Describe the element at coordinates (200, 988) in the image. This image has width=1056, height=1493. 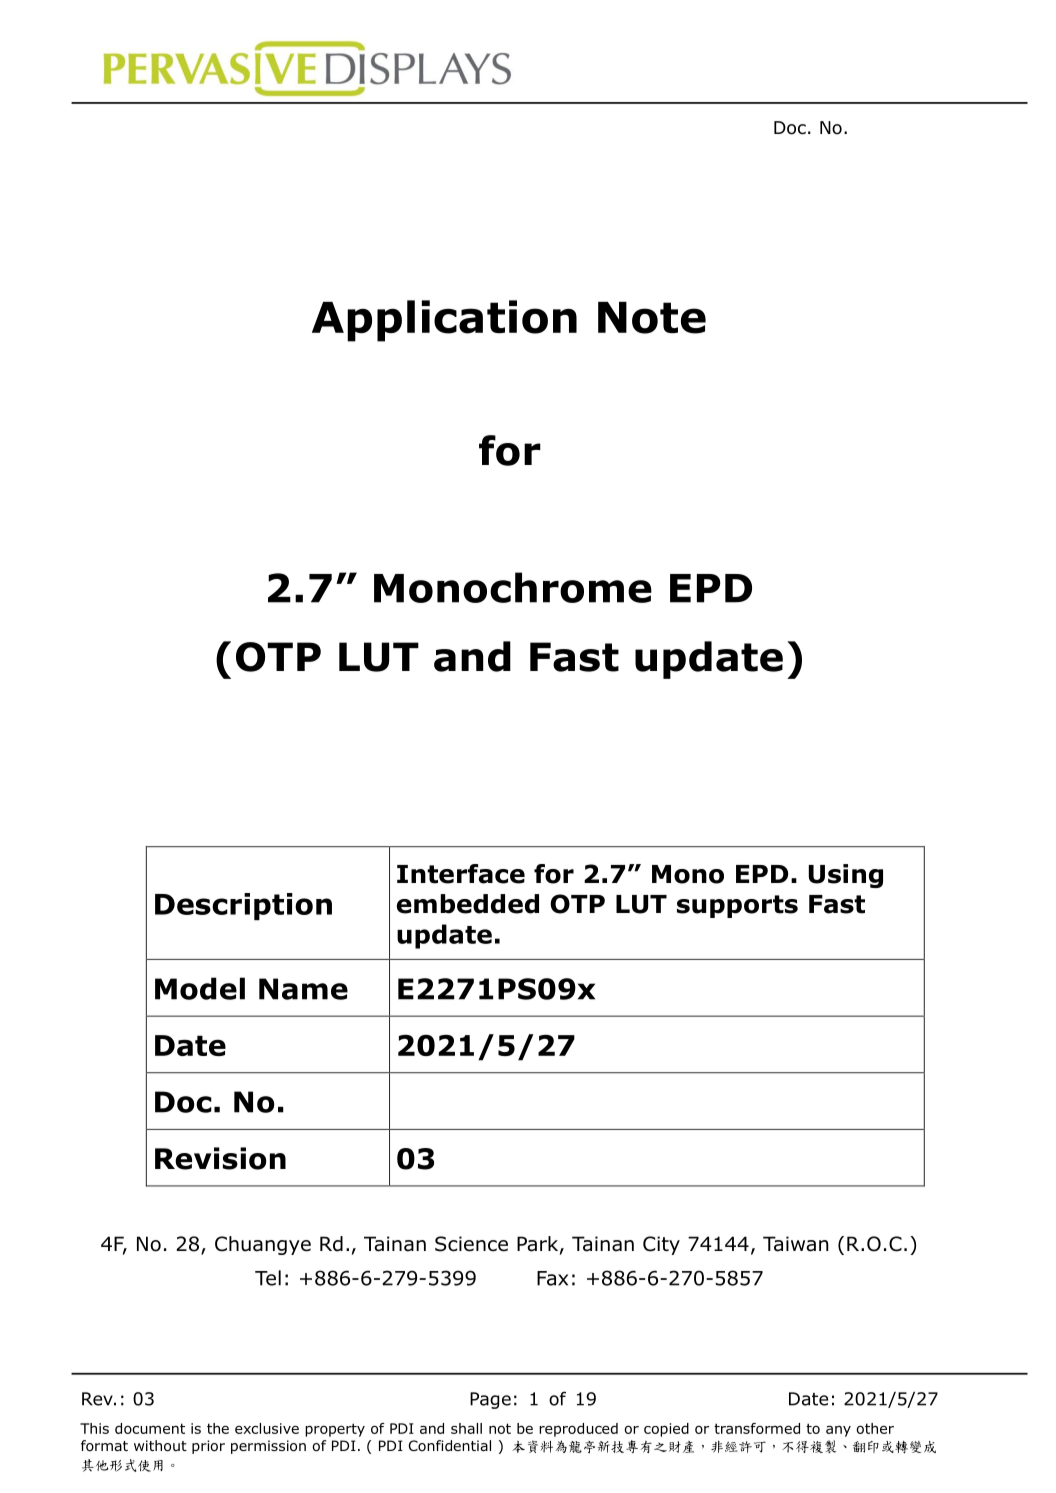
I see `Model` at that location.
